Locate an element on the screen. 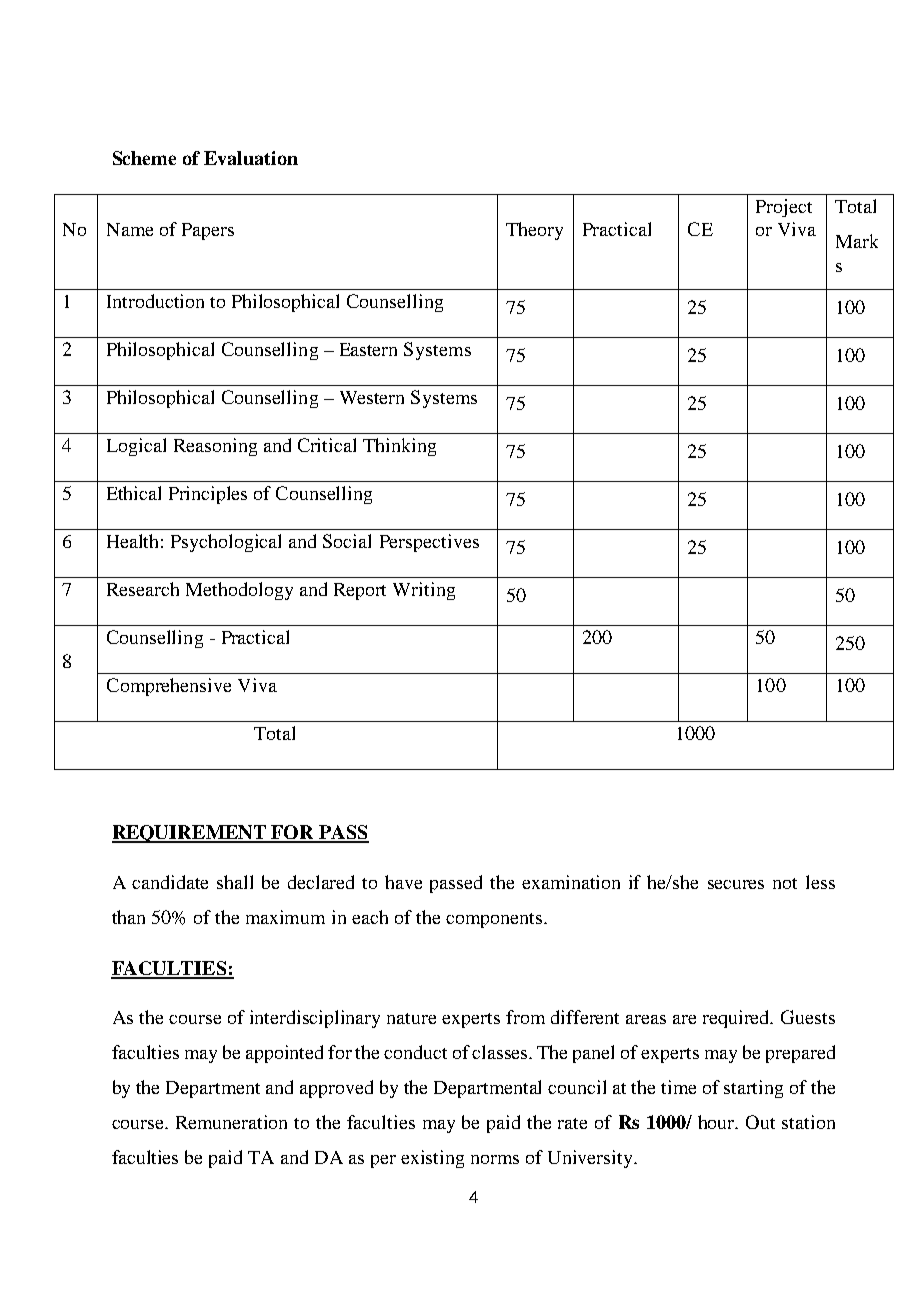 The width and height of the screenshot is (924, 1307). examination is located at coordinates (571, 882).
